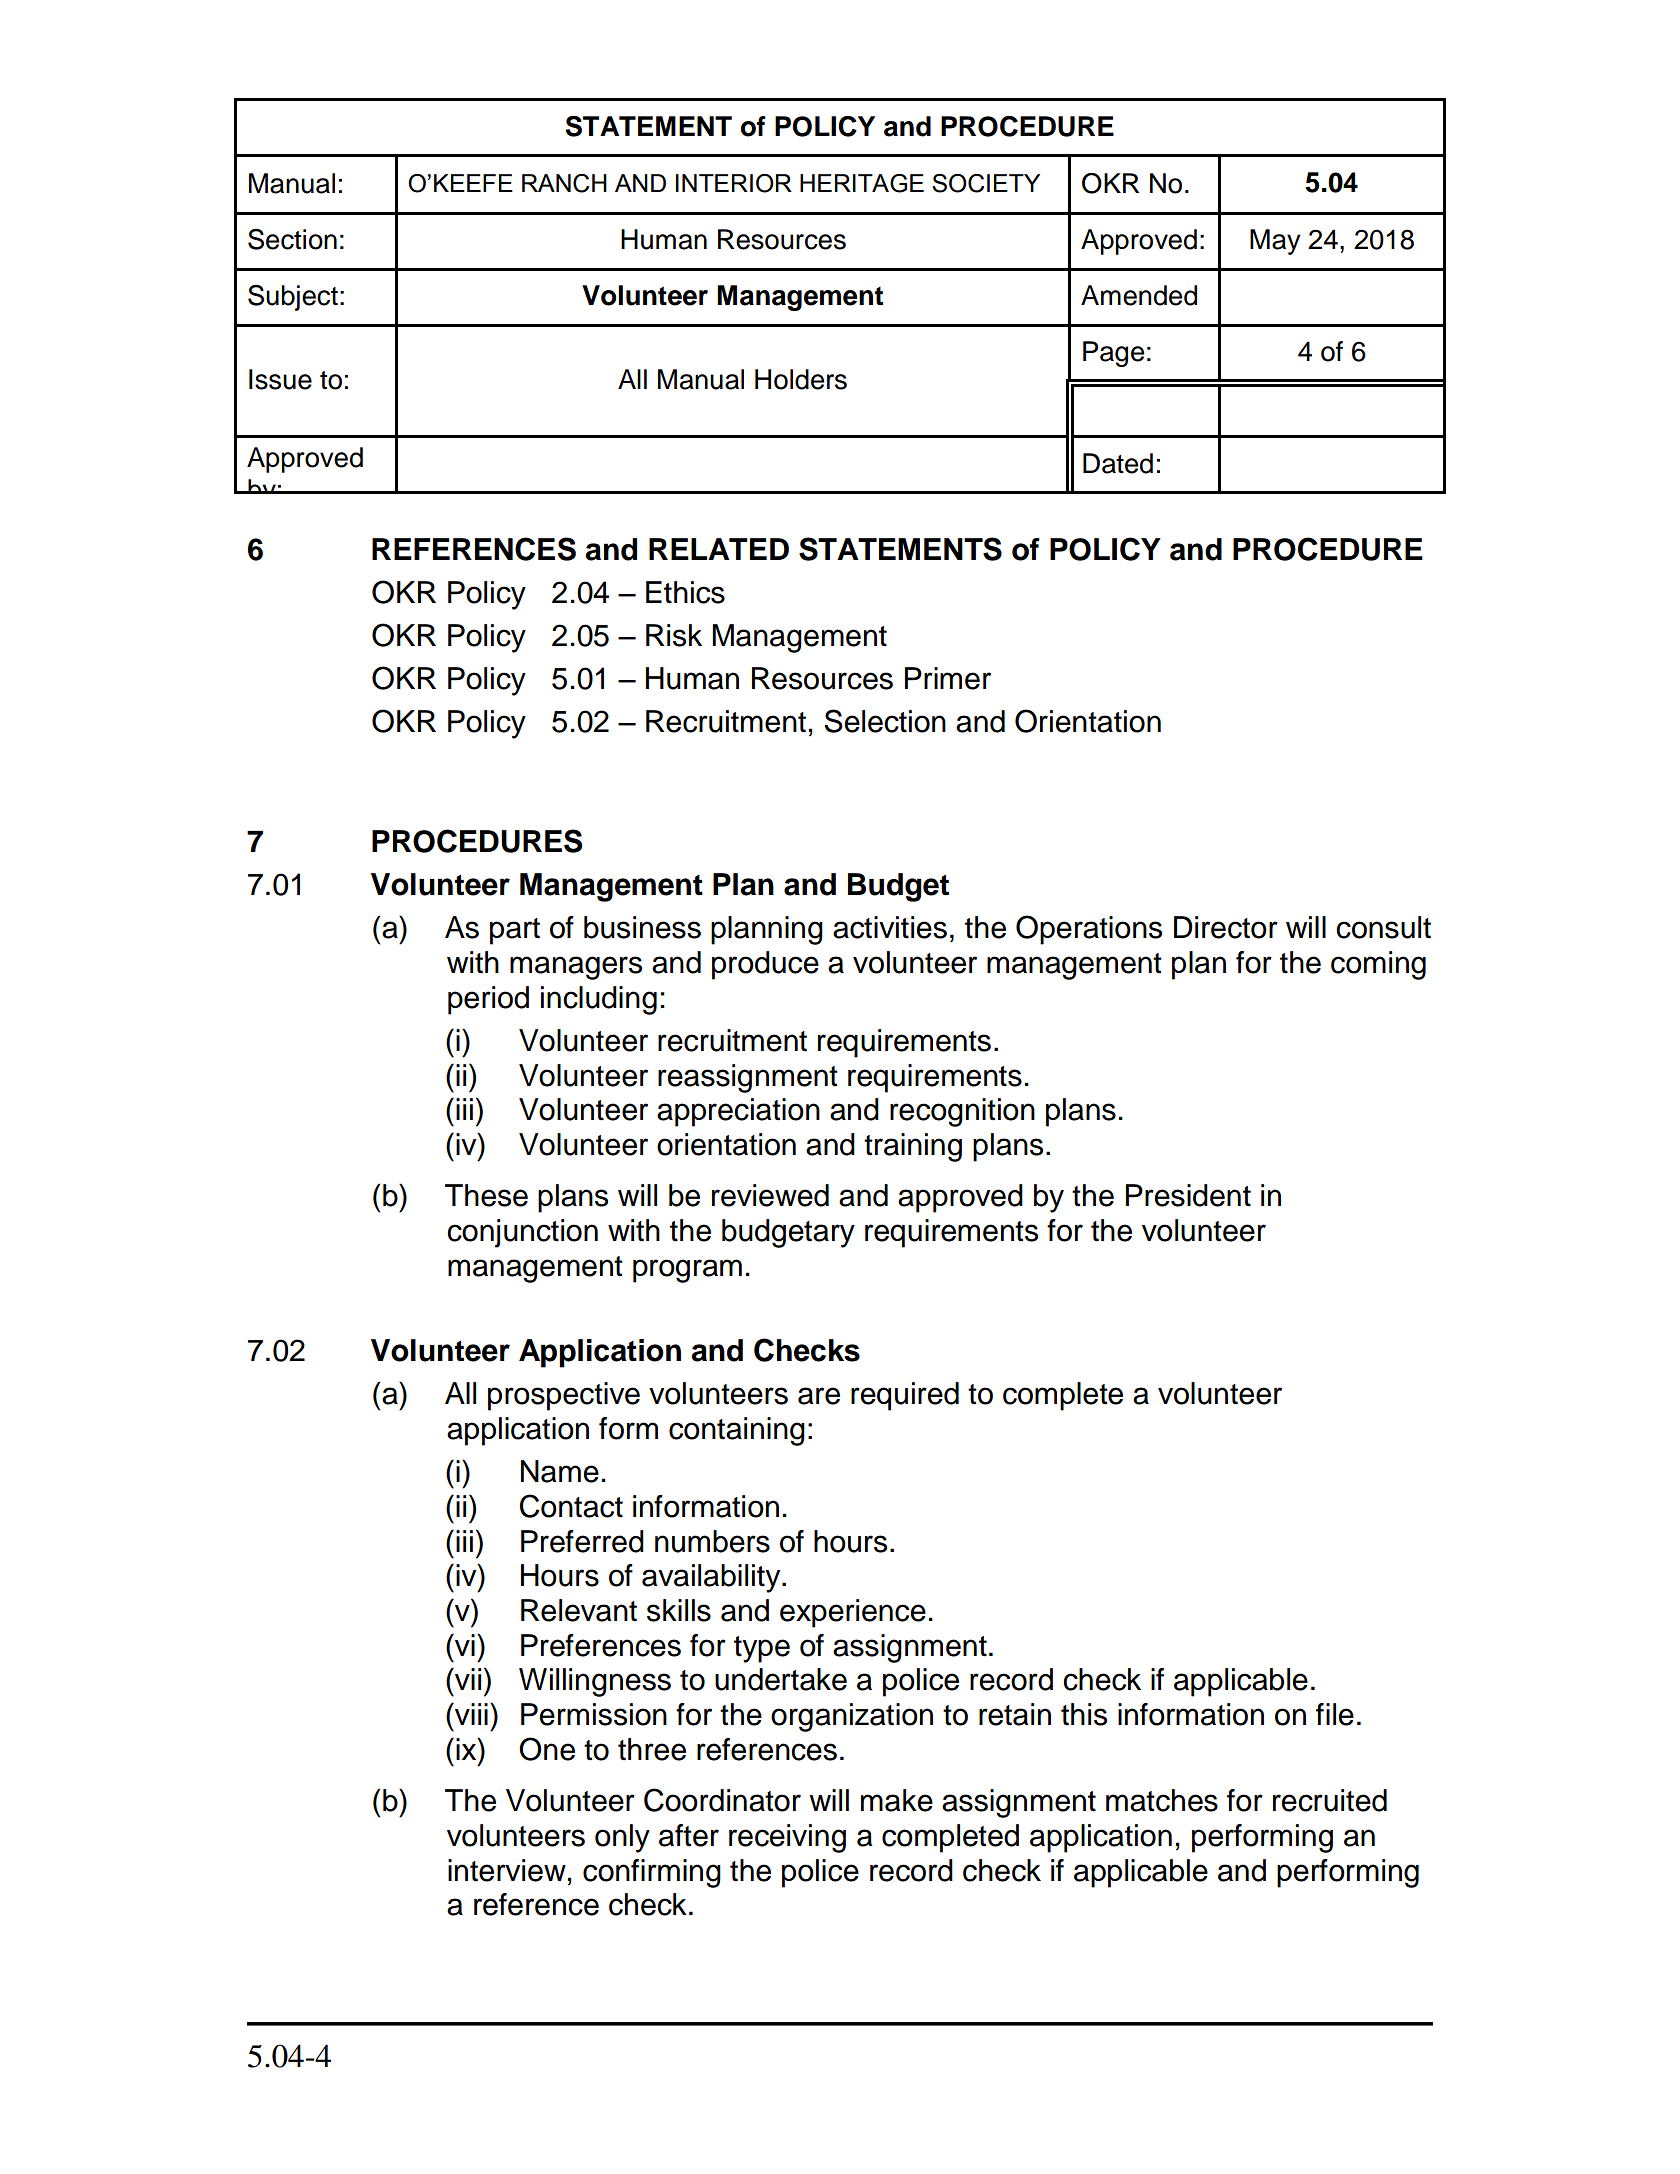 The image size is (1680, 2174). I want to click on recruited, so click(1330, 1800).
